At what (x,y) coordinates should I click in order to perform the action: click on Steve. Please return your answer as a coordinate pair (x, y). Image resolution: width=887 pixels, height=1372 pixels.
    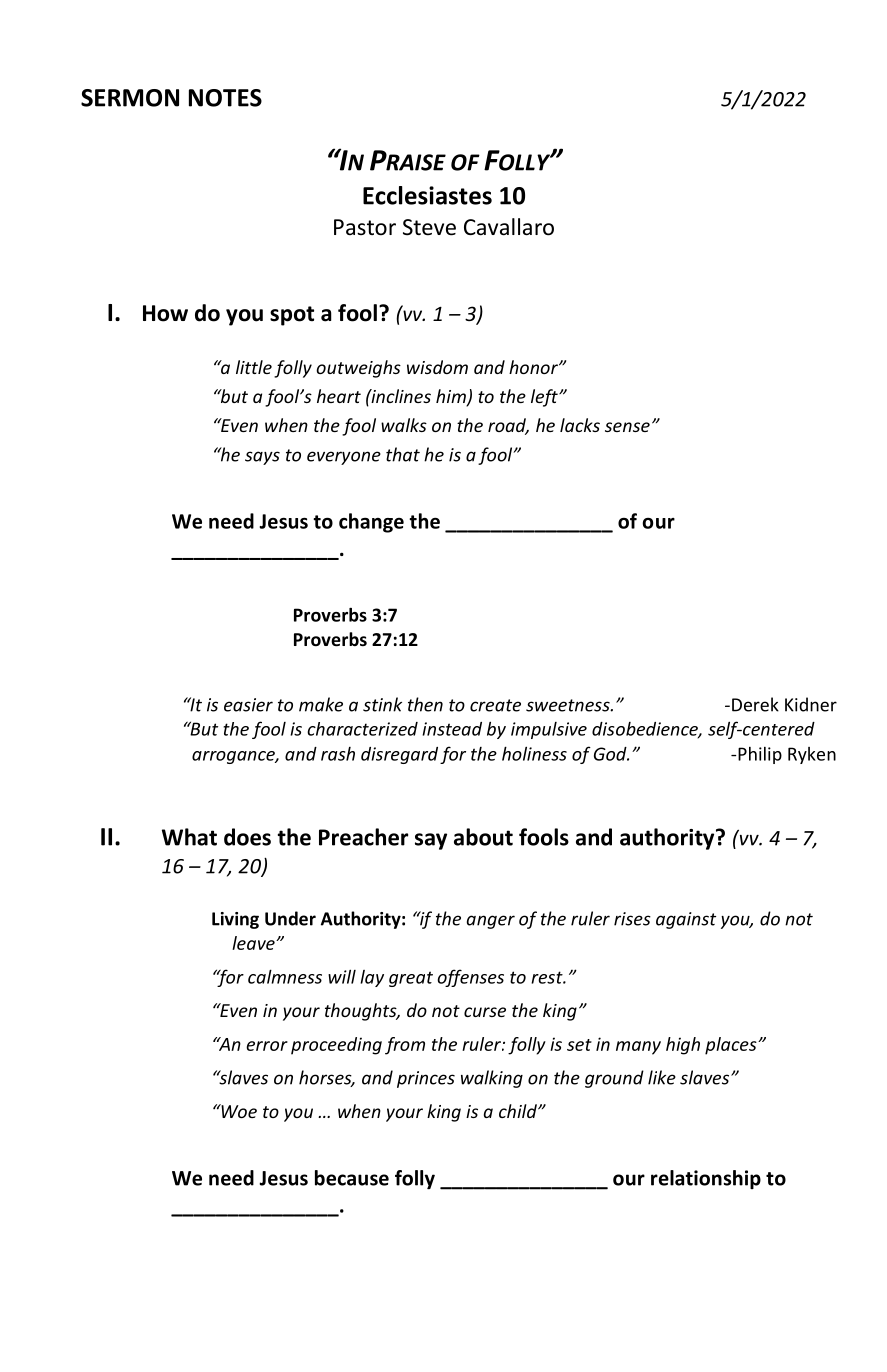
    Looking at the image, I should click on (429, 227).
